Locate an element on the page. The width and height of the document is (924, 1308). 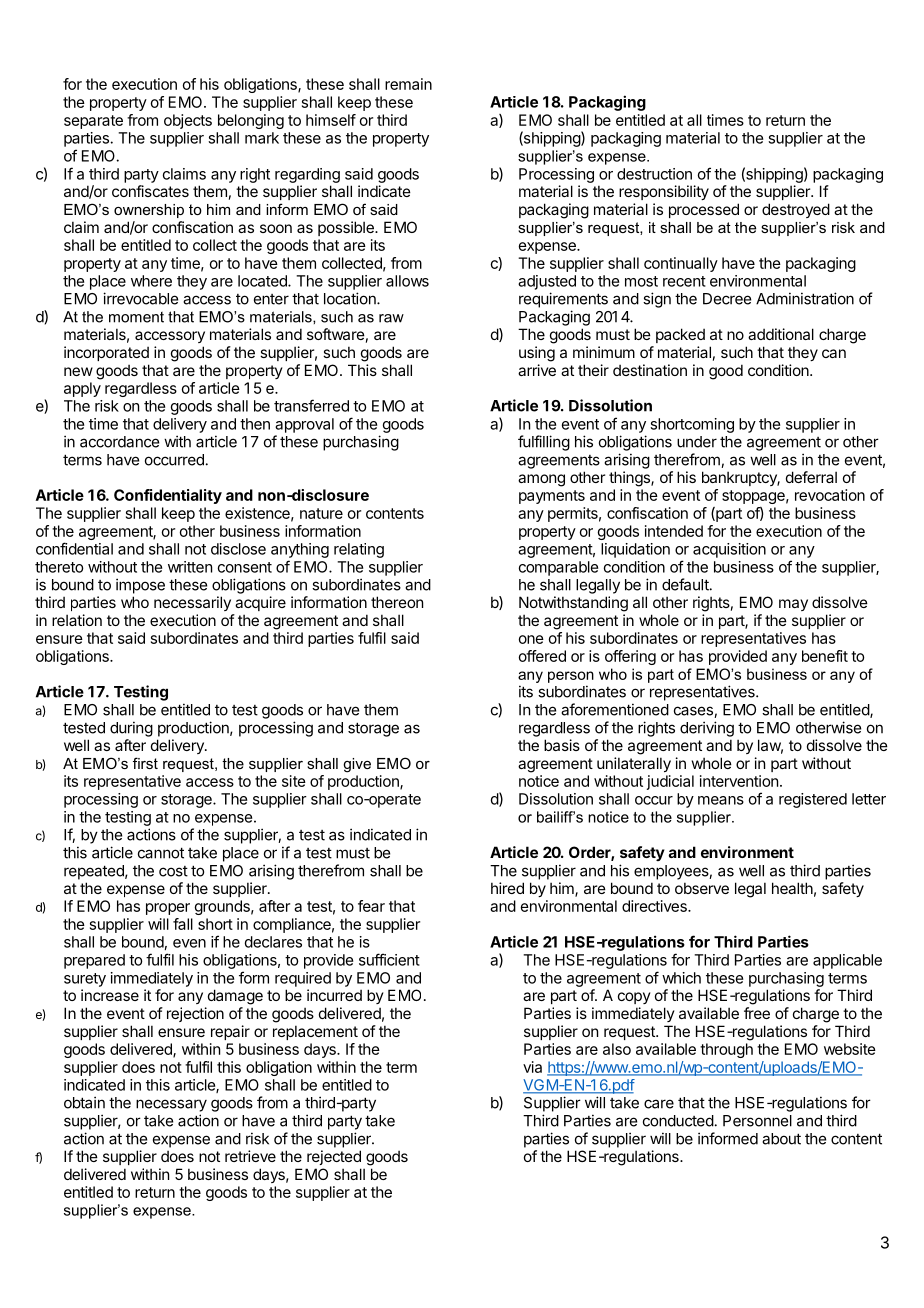
incorporated is located at coordinates (106, 353).
